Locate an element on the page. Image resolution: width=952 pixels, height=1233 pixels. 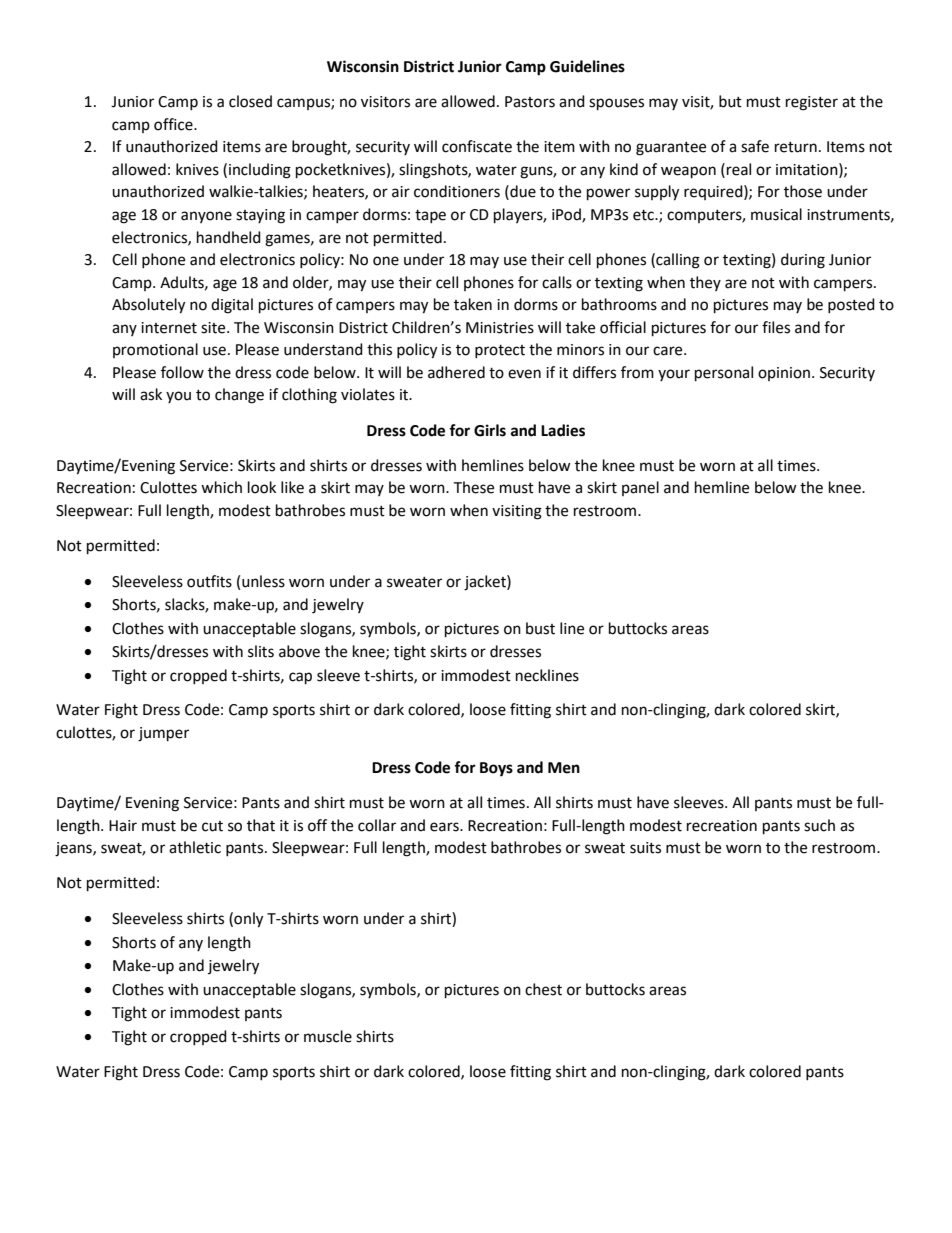
bust is located at coordinates (540, 628).
